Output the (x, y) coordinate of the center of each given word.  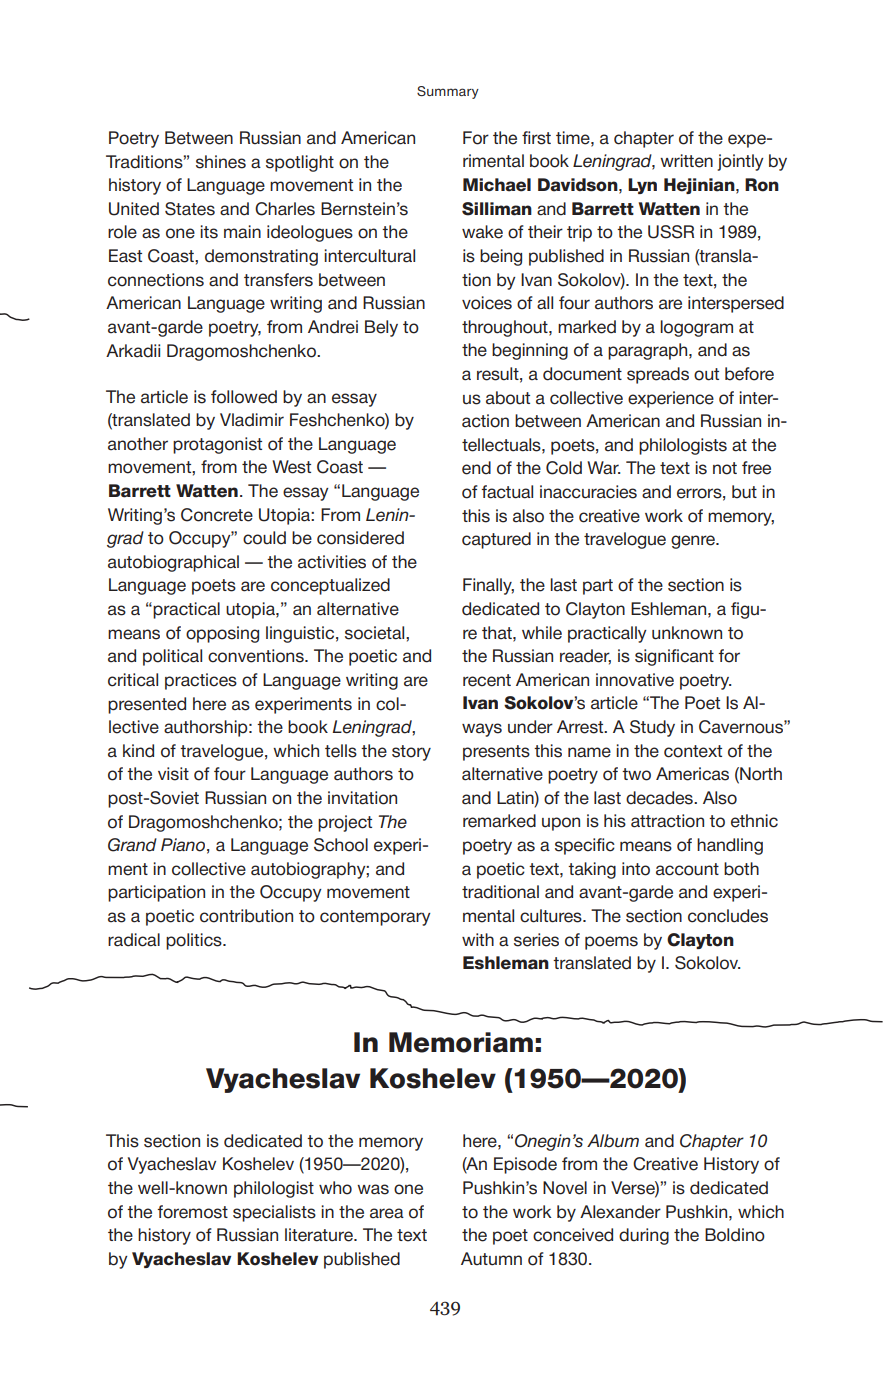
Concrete (217, 515)
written (686, 161)
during (644, 1236)
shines (221, 162)
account (687, 869)
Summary (448, 92)
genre (694, 542)
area (387, 1213)
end (476, 468)
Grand (132, 845)
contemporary (375, 918)
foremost (192, 1212)
